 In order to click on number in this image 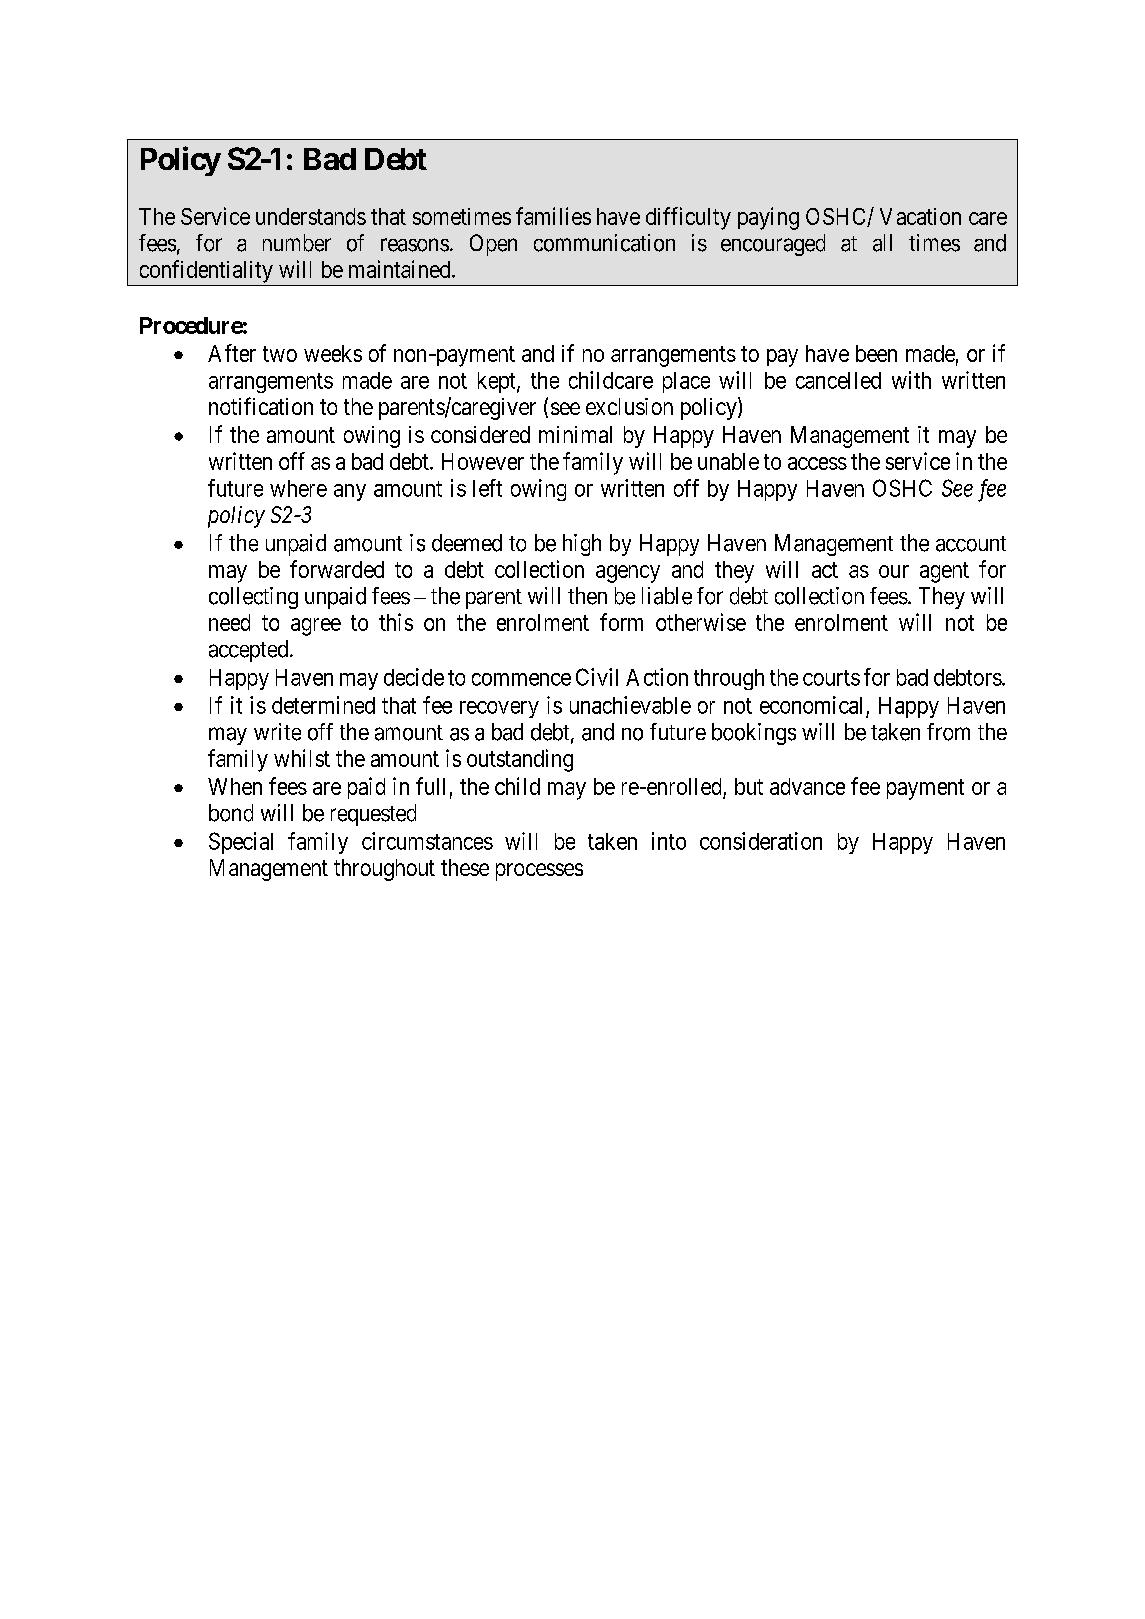, I will do `click(297, 243)`.
